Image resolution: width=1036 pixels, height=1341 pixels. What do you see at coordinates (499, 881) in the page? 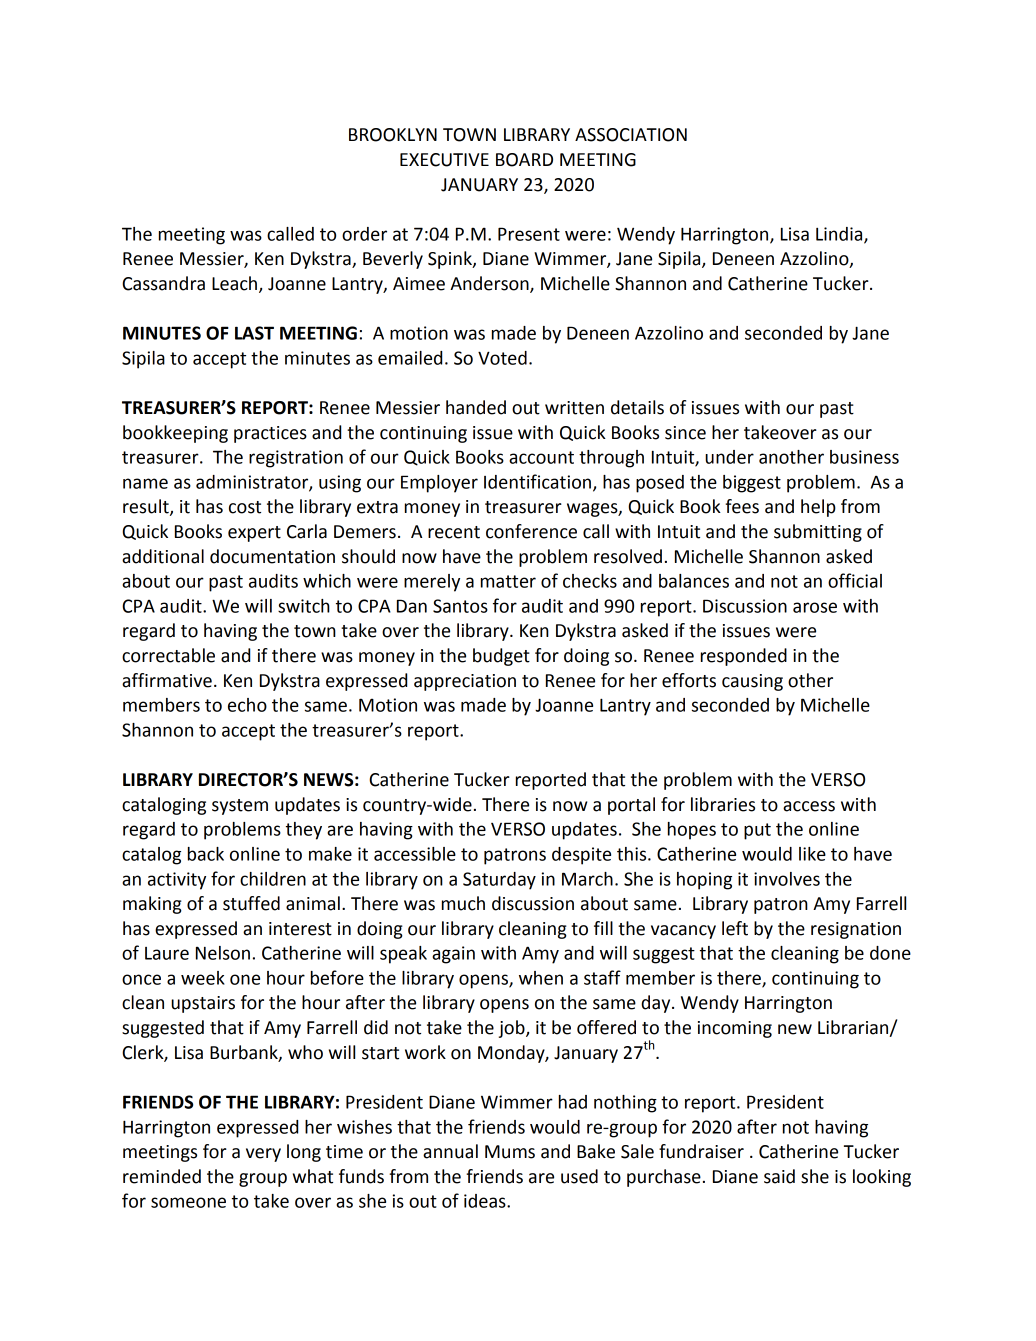
I see `Saturday` at bounding box center [499, 881].
